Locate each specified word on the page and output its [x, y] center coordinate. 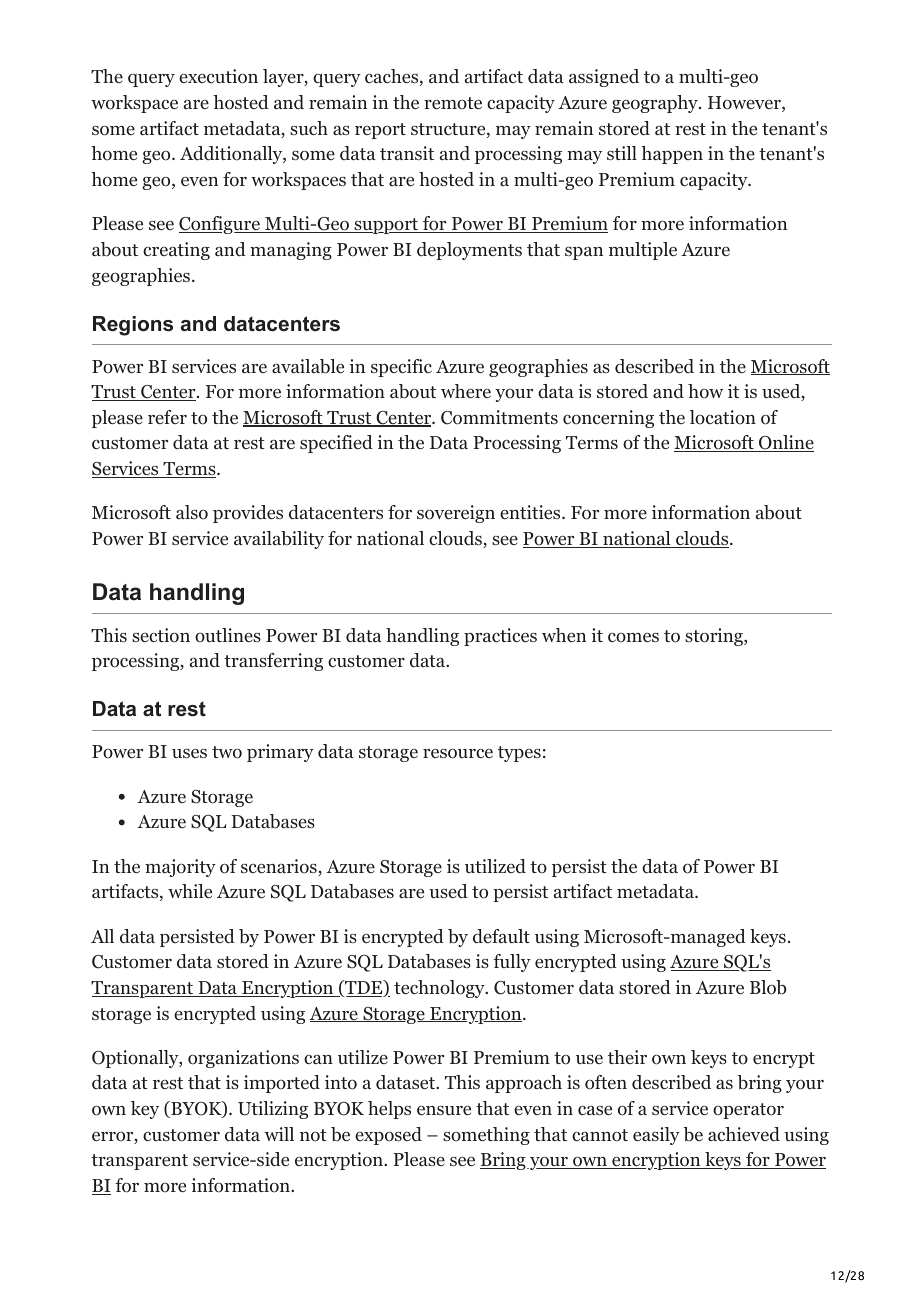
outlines [228, 635]
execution [218, 76]
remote [453, 103]
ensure [444, 1110]
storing [715, 637]
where [466, 391]
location [723, 417]
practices [500, 637]
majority [180, 868]
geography [656, 104]
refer [167, 417]
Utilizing [273, 1110]
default [501, 936]
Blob [768, 987]
